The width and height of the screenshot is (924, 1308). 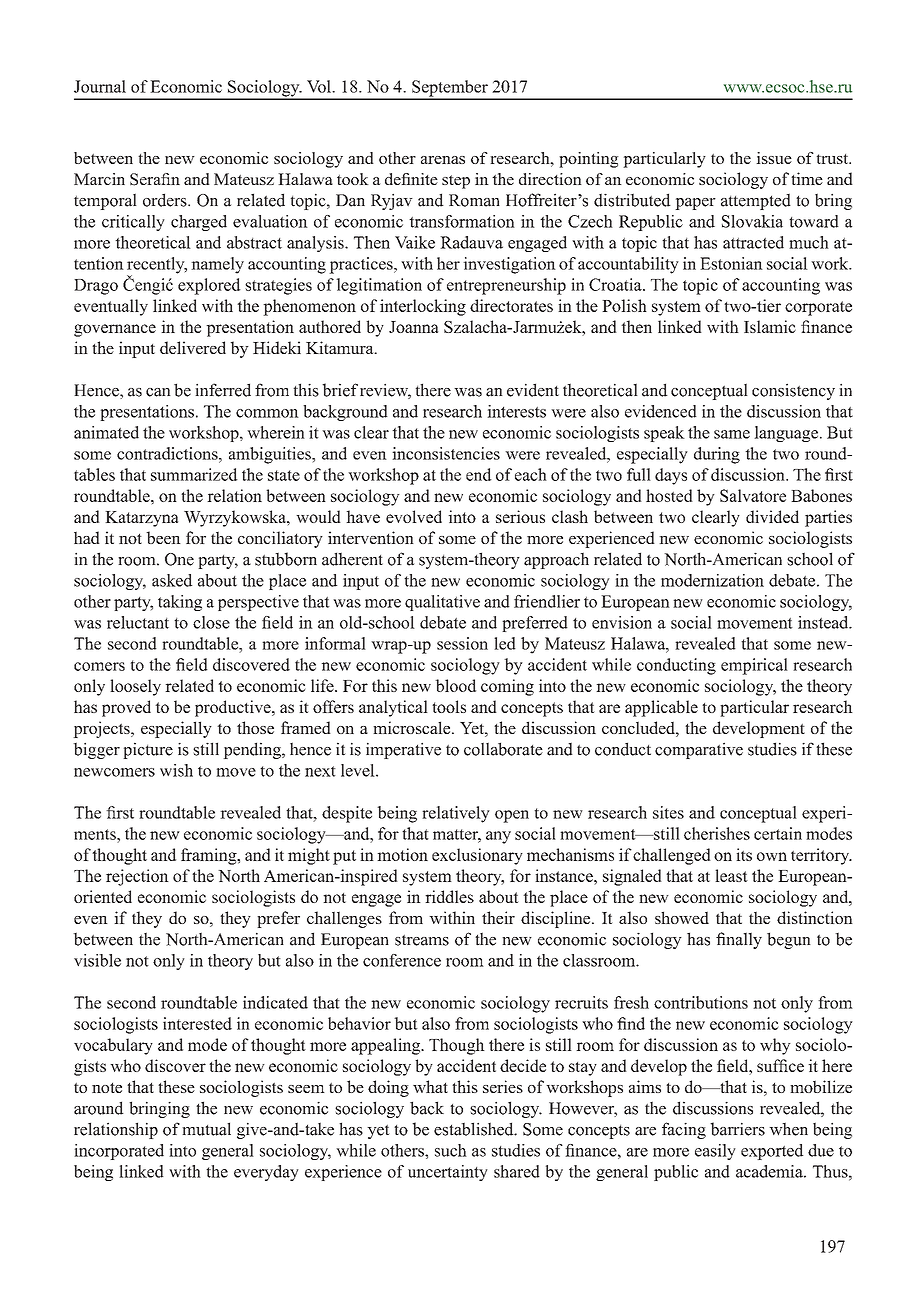 What do you see at coordinates (774, 158) in the screenshot?
I see `issue` at bounding box center [774, 158].
